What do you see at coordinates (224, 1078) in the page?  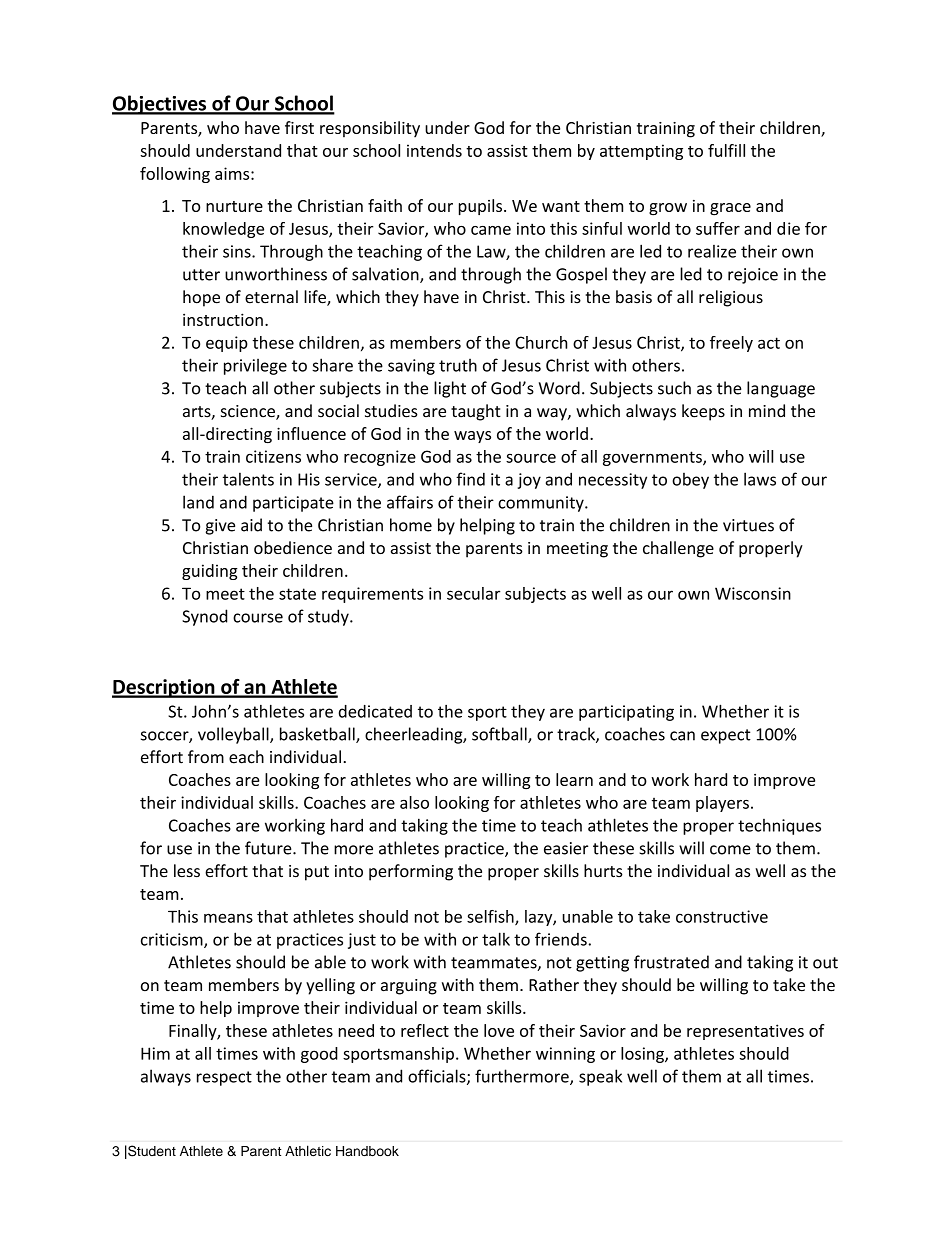 I see `respect` at bounding box center [224, 1078].
